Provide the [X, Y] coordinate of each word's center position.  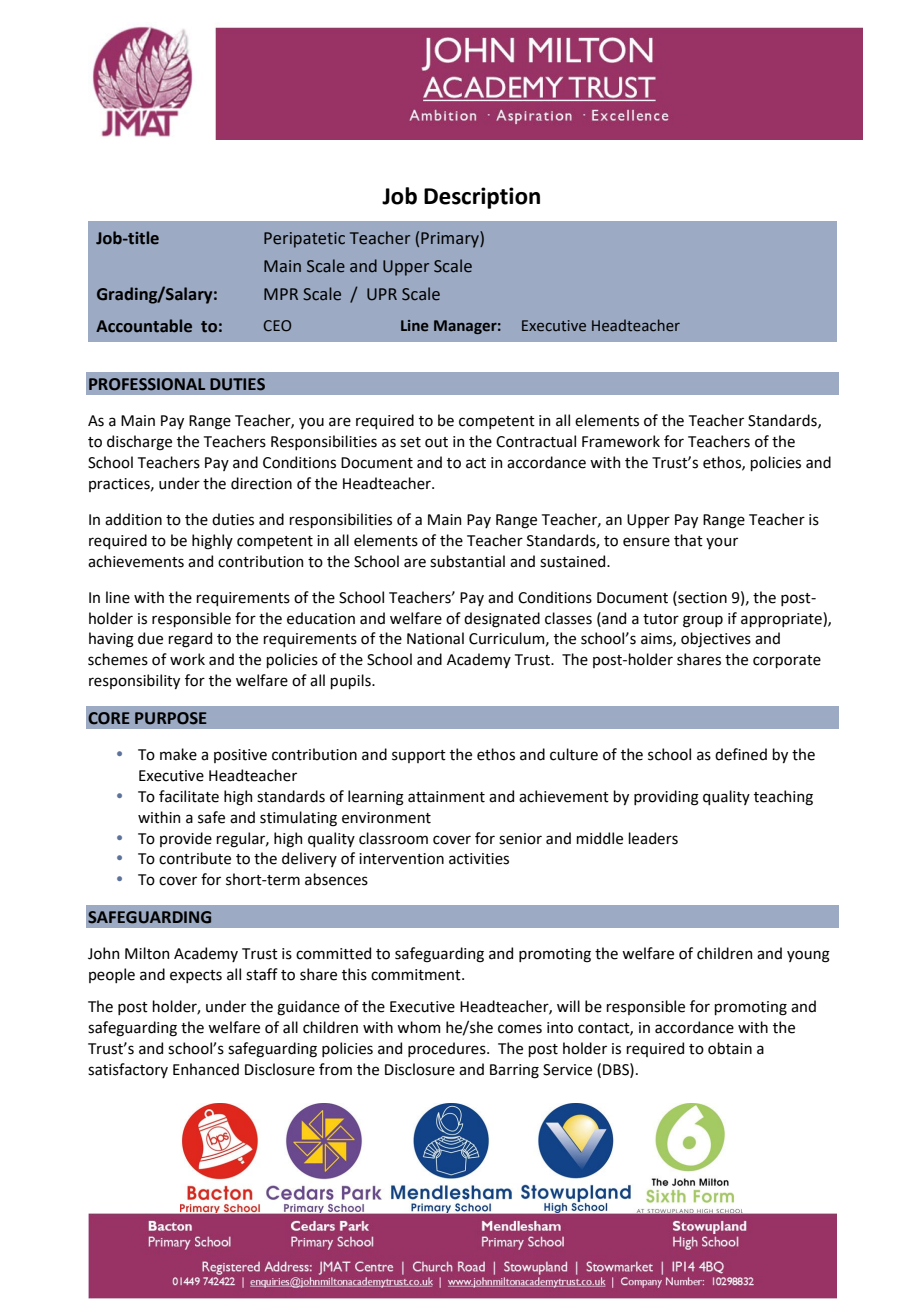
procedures [448, 1049]
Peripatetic [304, 240]
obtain [730, 1048]
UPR [382, 294]
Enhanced [206, 1069]
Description [482, 198]
